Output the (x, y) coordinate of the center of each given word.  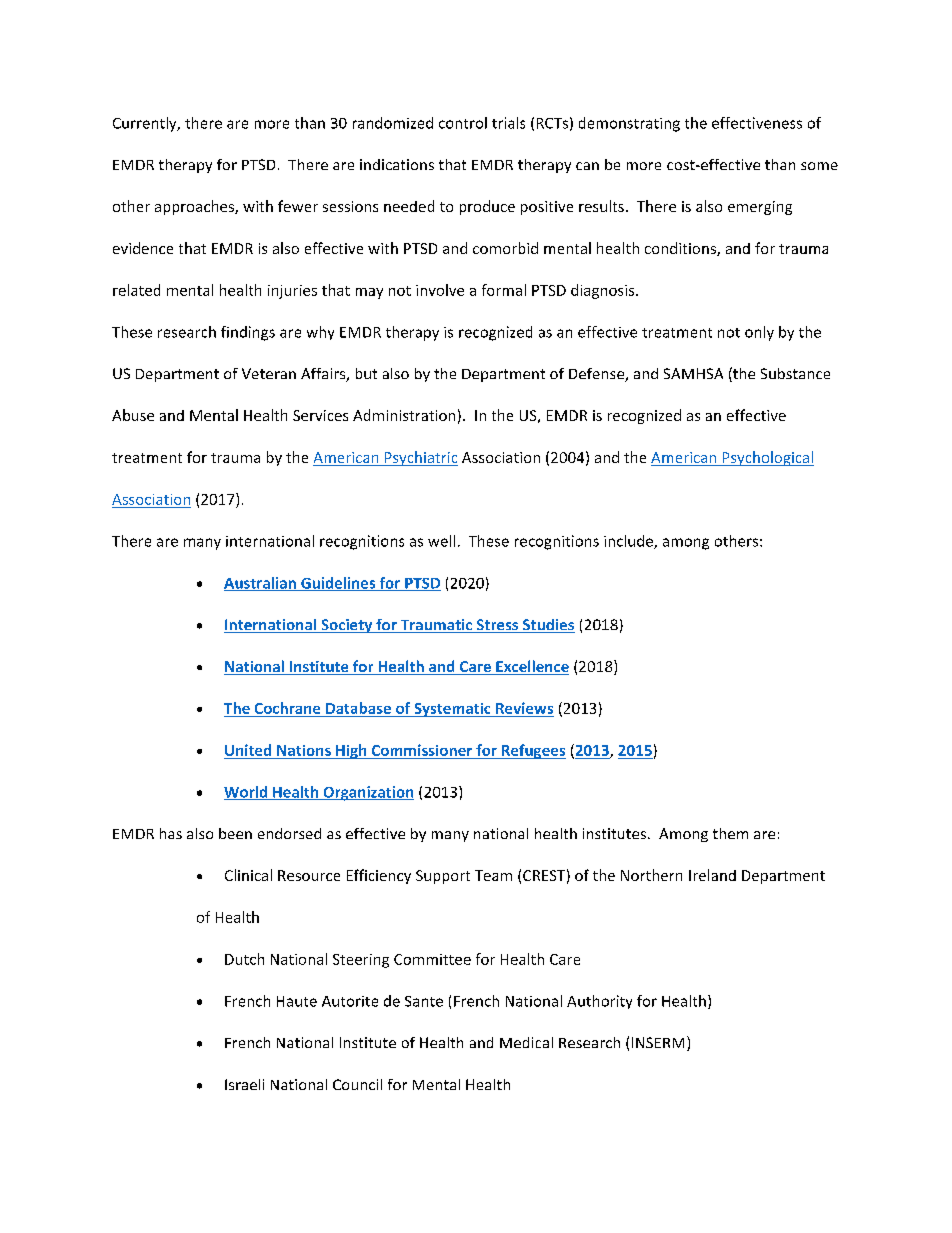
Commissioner (422, 750)
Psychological (767, 458)
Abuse (133, 415)
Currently (146, 124)
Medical (526, 1042)
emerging (760, 208)
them (730, 833)
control (463, 123)
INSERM (658, 1042)
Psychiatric (420, 458)
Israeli (244, 1084)
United (248, 750)
